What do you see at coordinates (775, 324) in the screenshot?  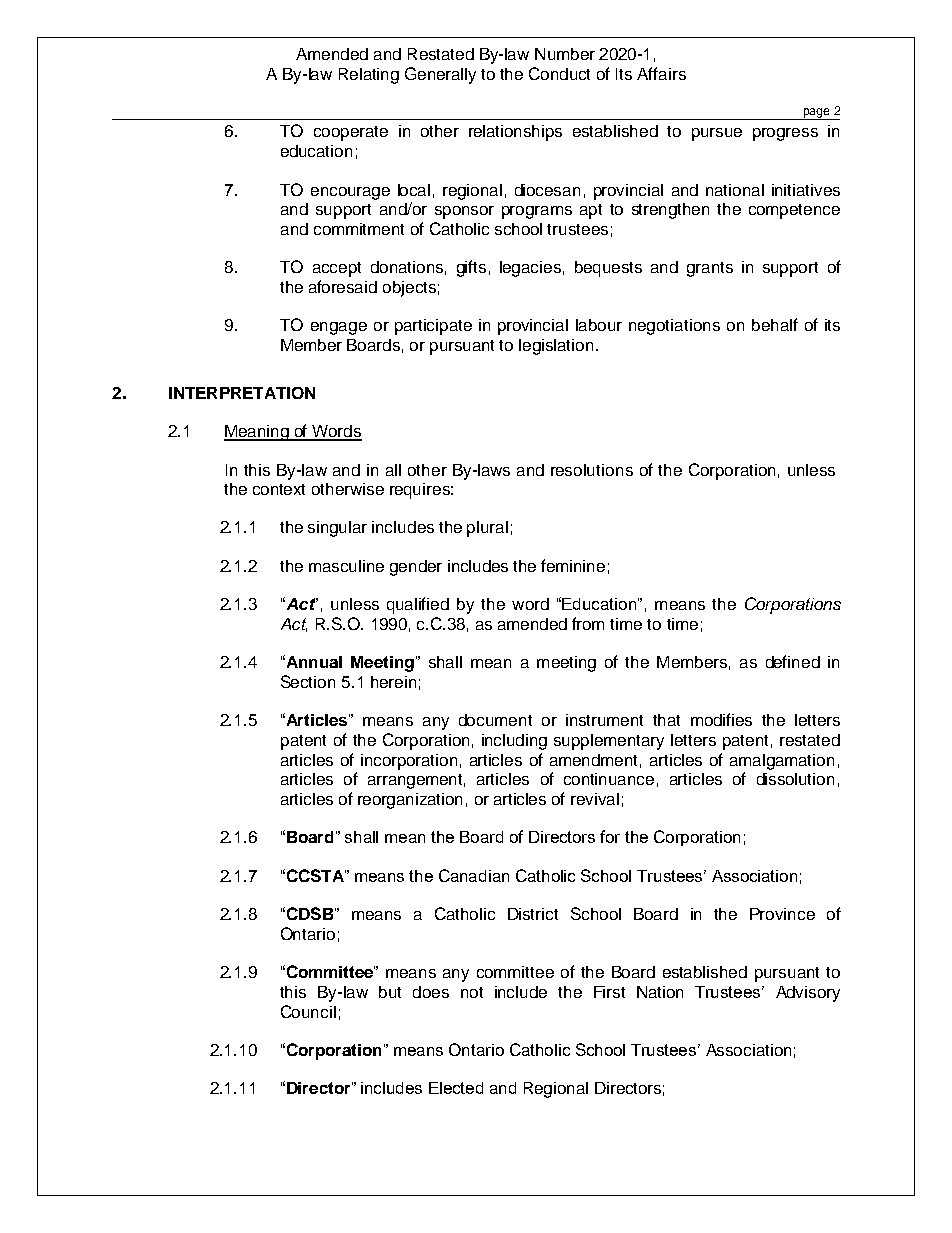 I see `behalf` at bounding box center [775, 324].
